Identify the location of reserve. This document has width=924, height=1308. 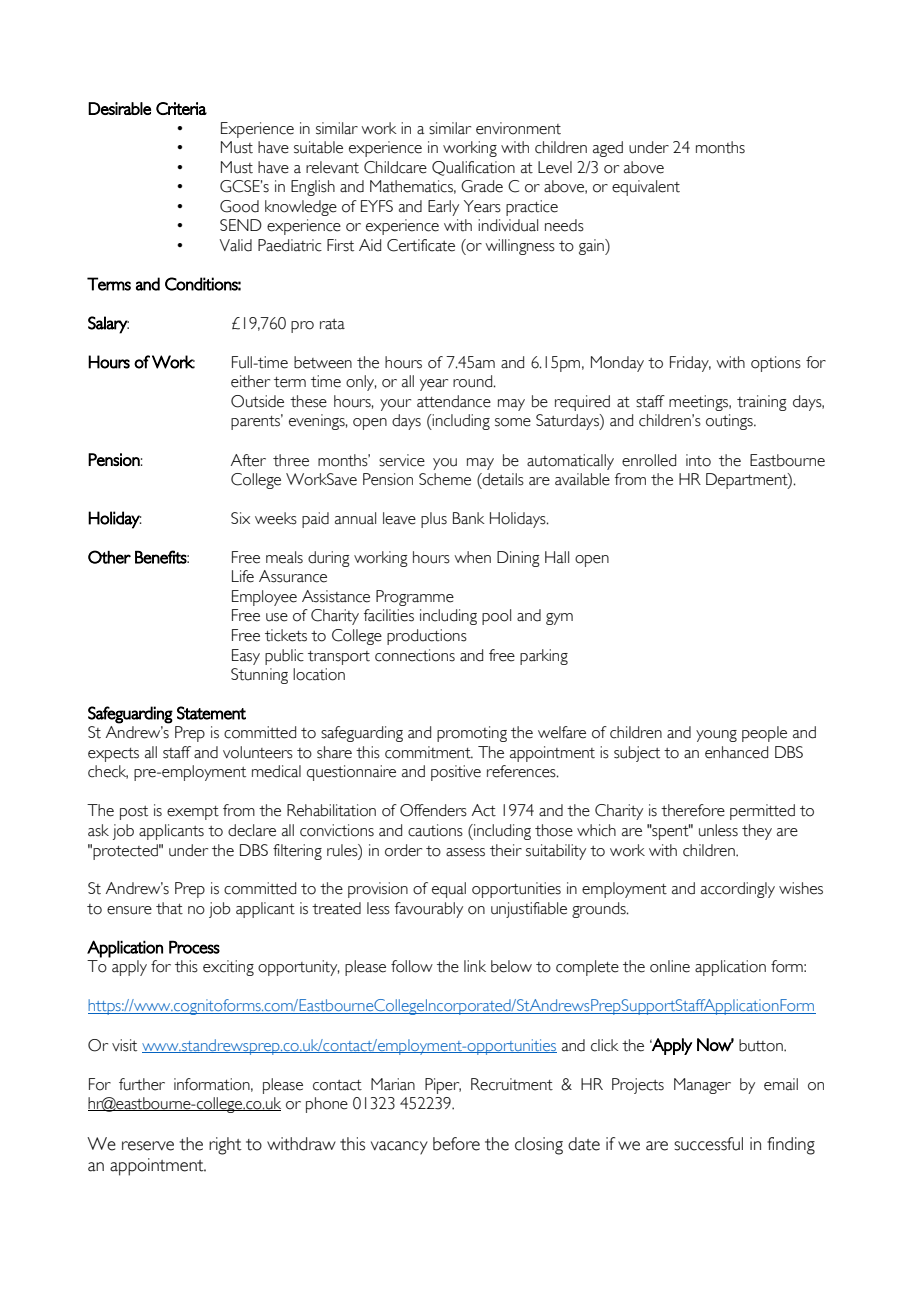
(148, 1146).
